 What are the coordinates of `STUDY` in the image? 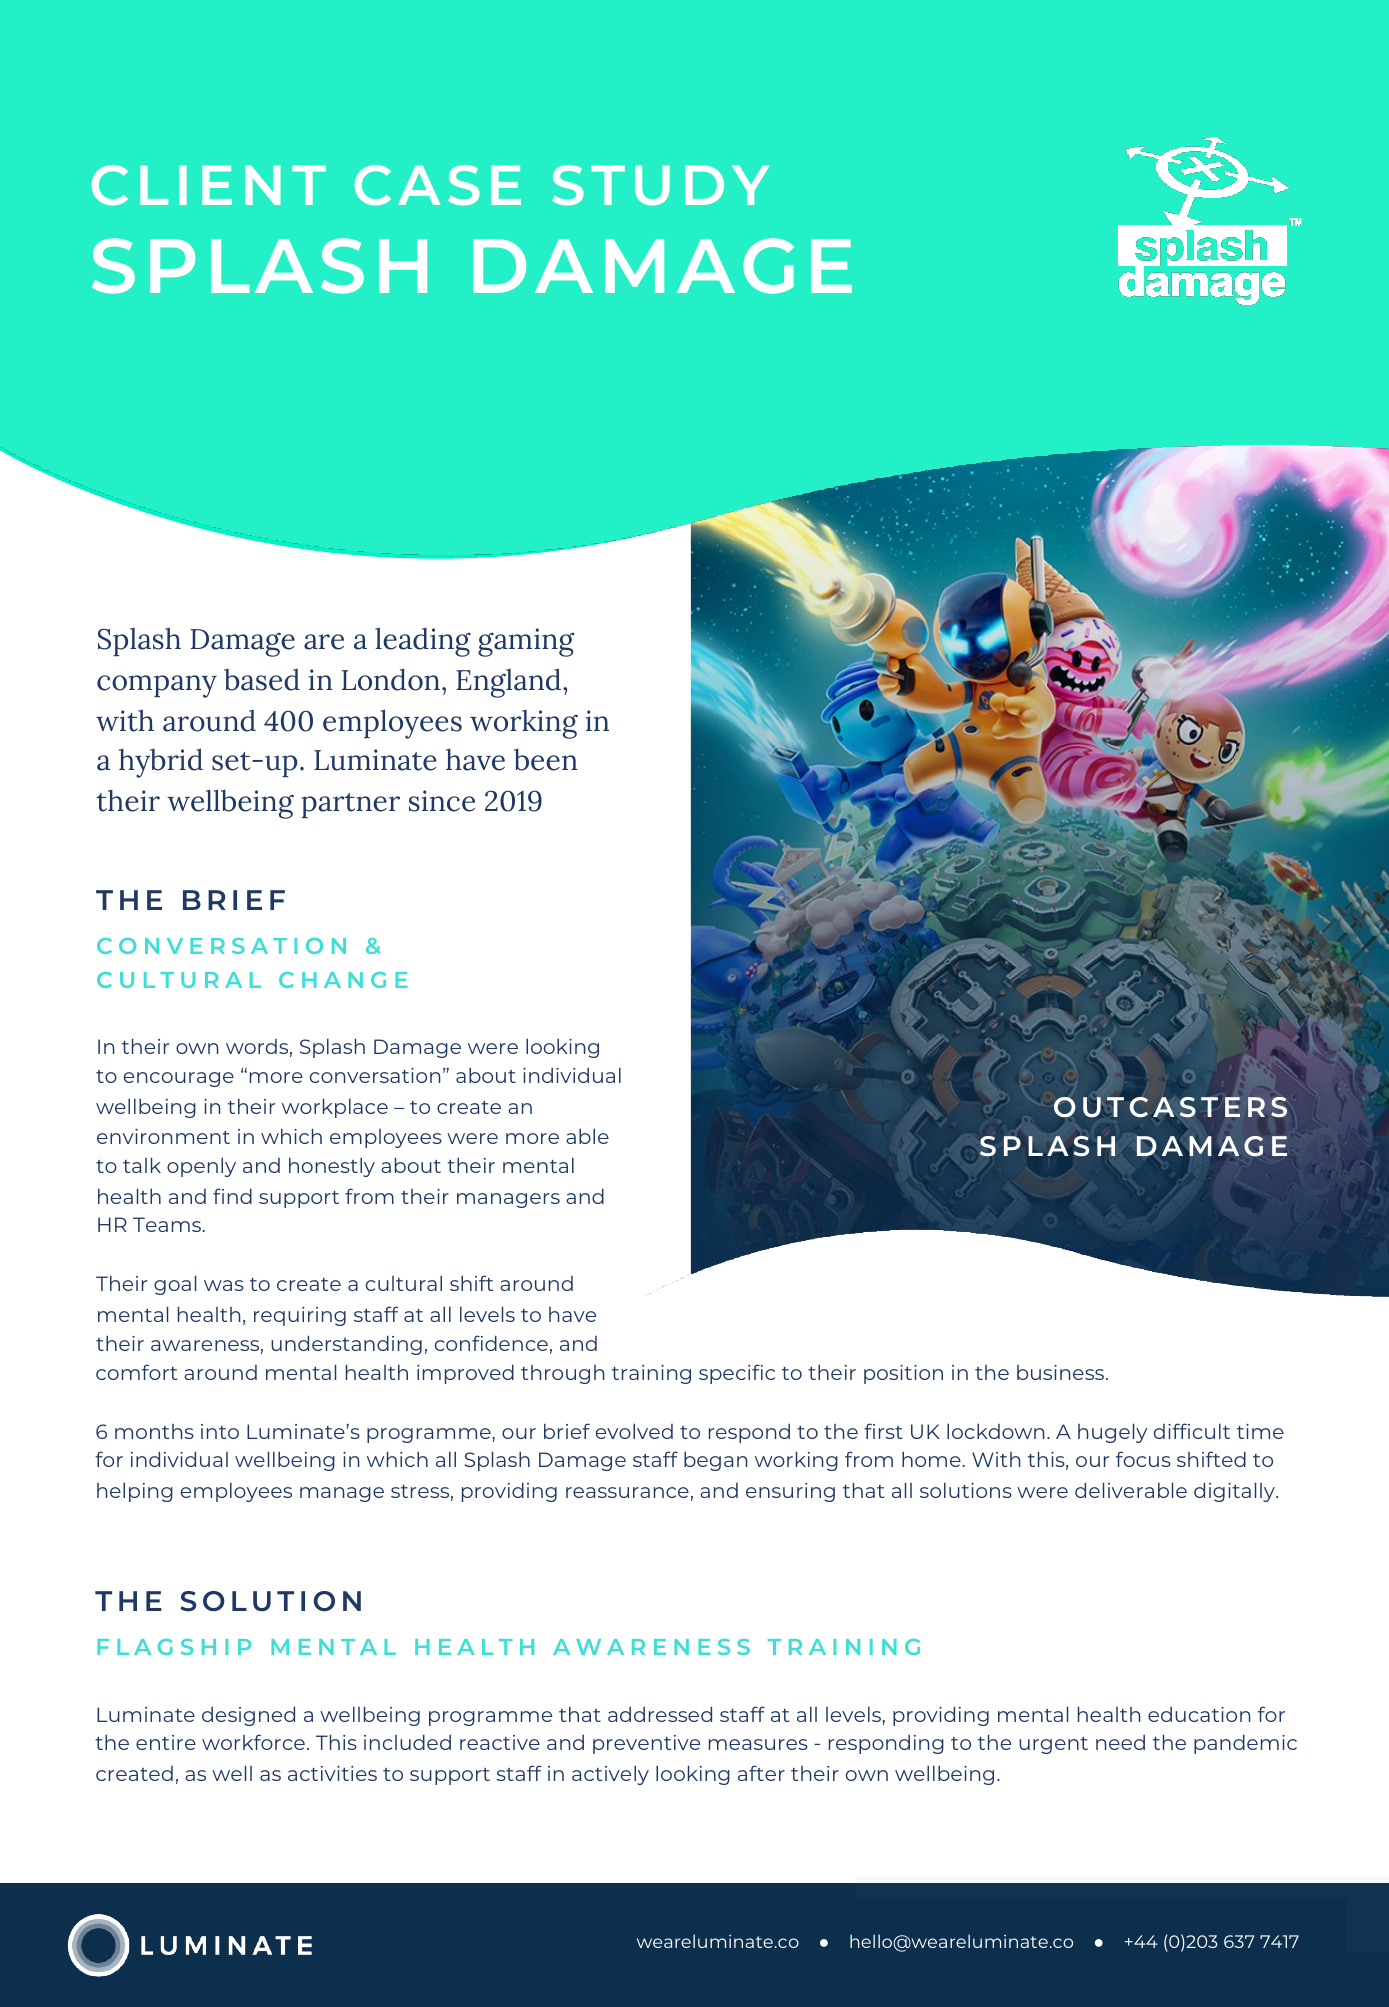 It's located at (660, 185).
